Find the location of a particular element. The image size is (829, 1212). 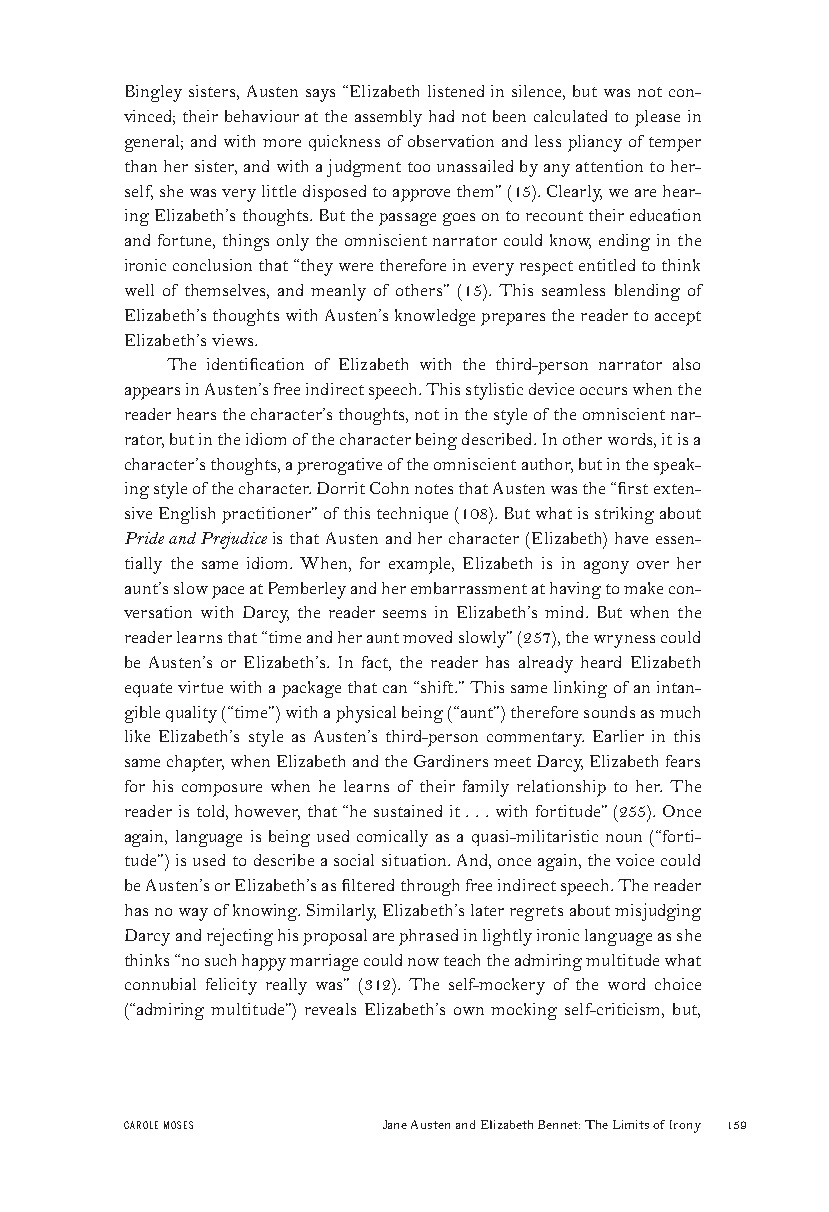

MOSES is located at coordinates (178, 1125).
